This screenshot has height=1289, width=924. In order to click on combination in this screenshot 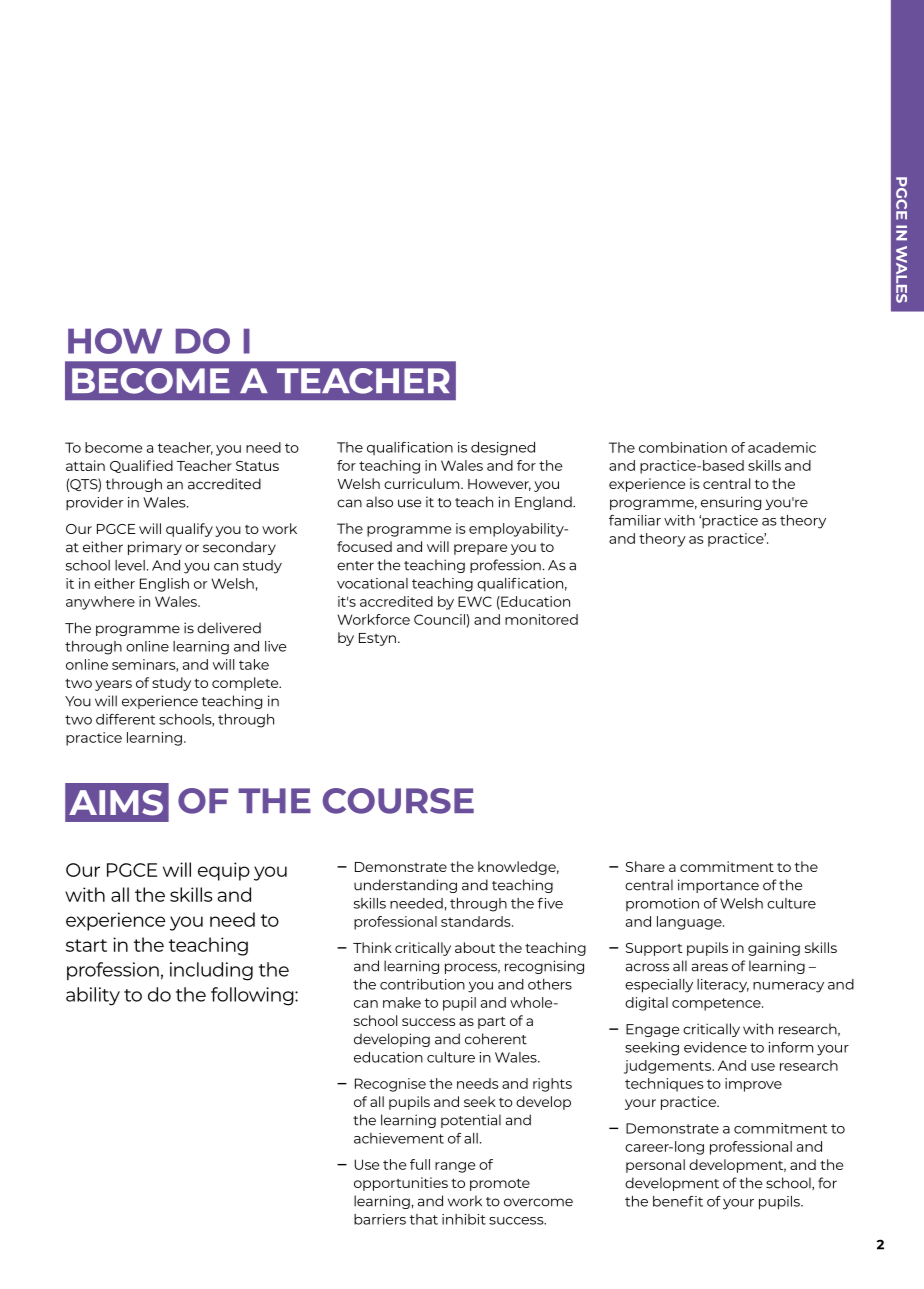, I will do `click(683, 447)`.
